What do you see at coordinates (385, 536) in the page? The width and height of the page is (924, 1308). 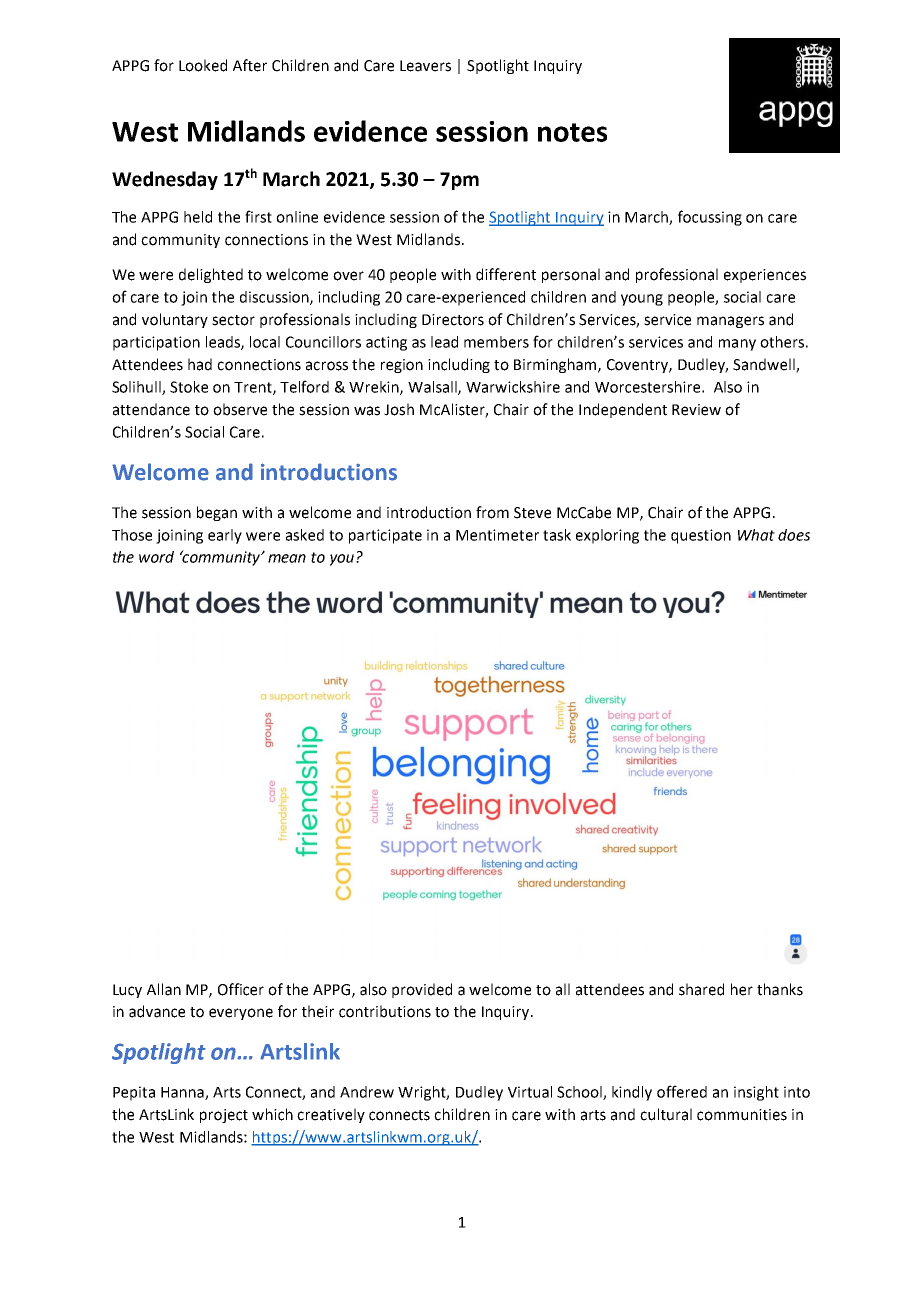 I see `participate` at bounding box center [385, 536].
